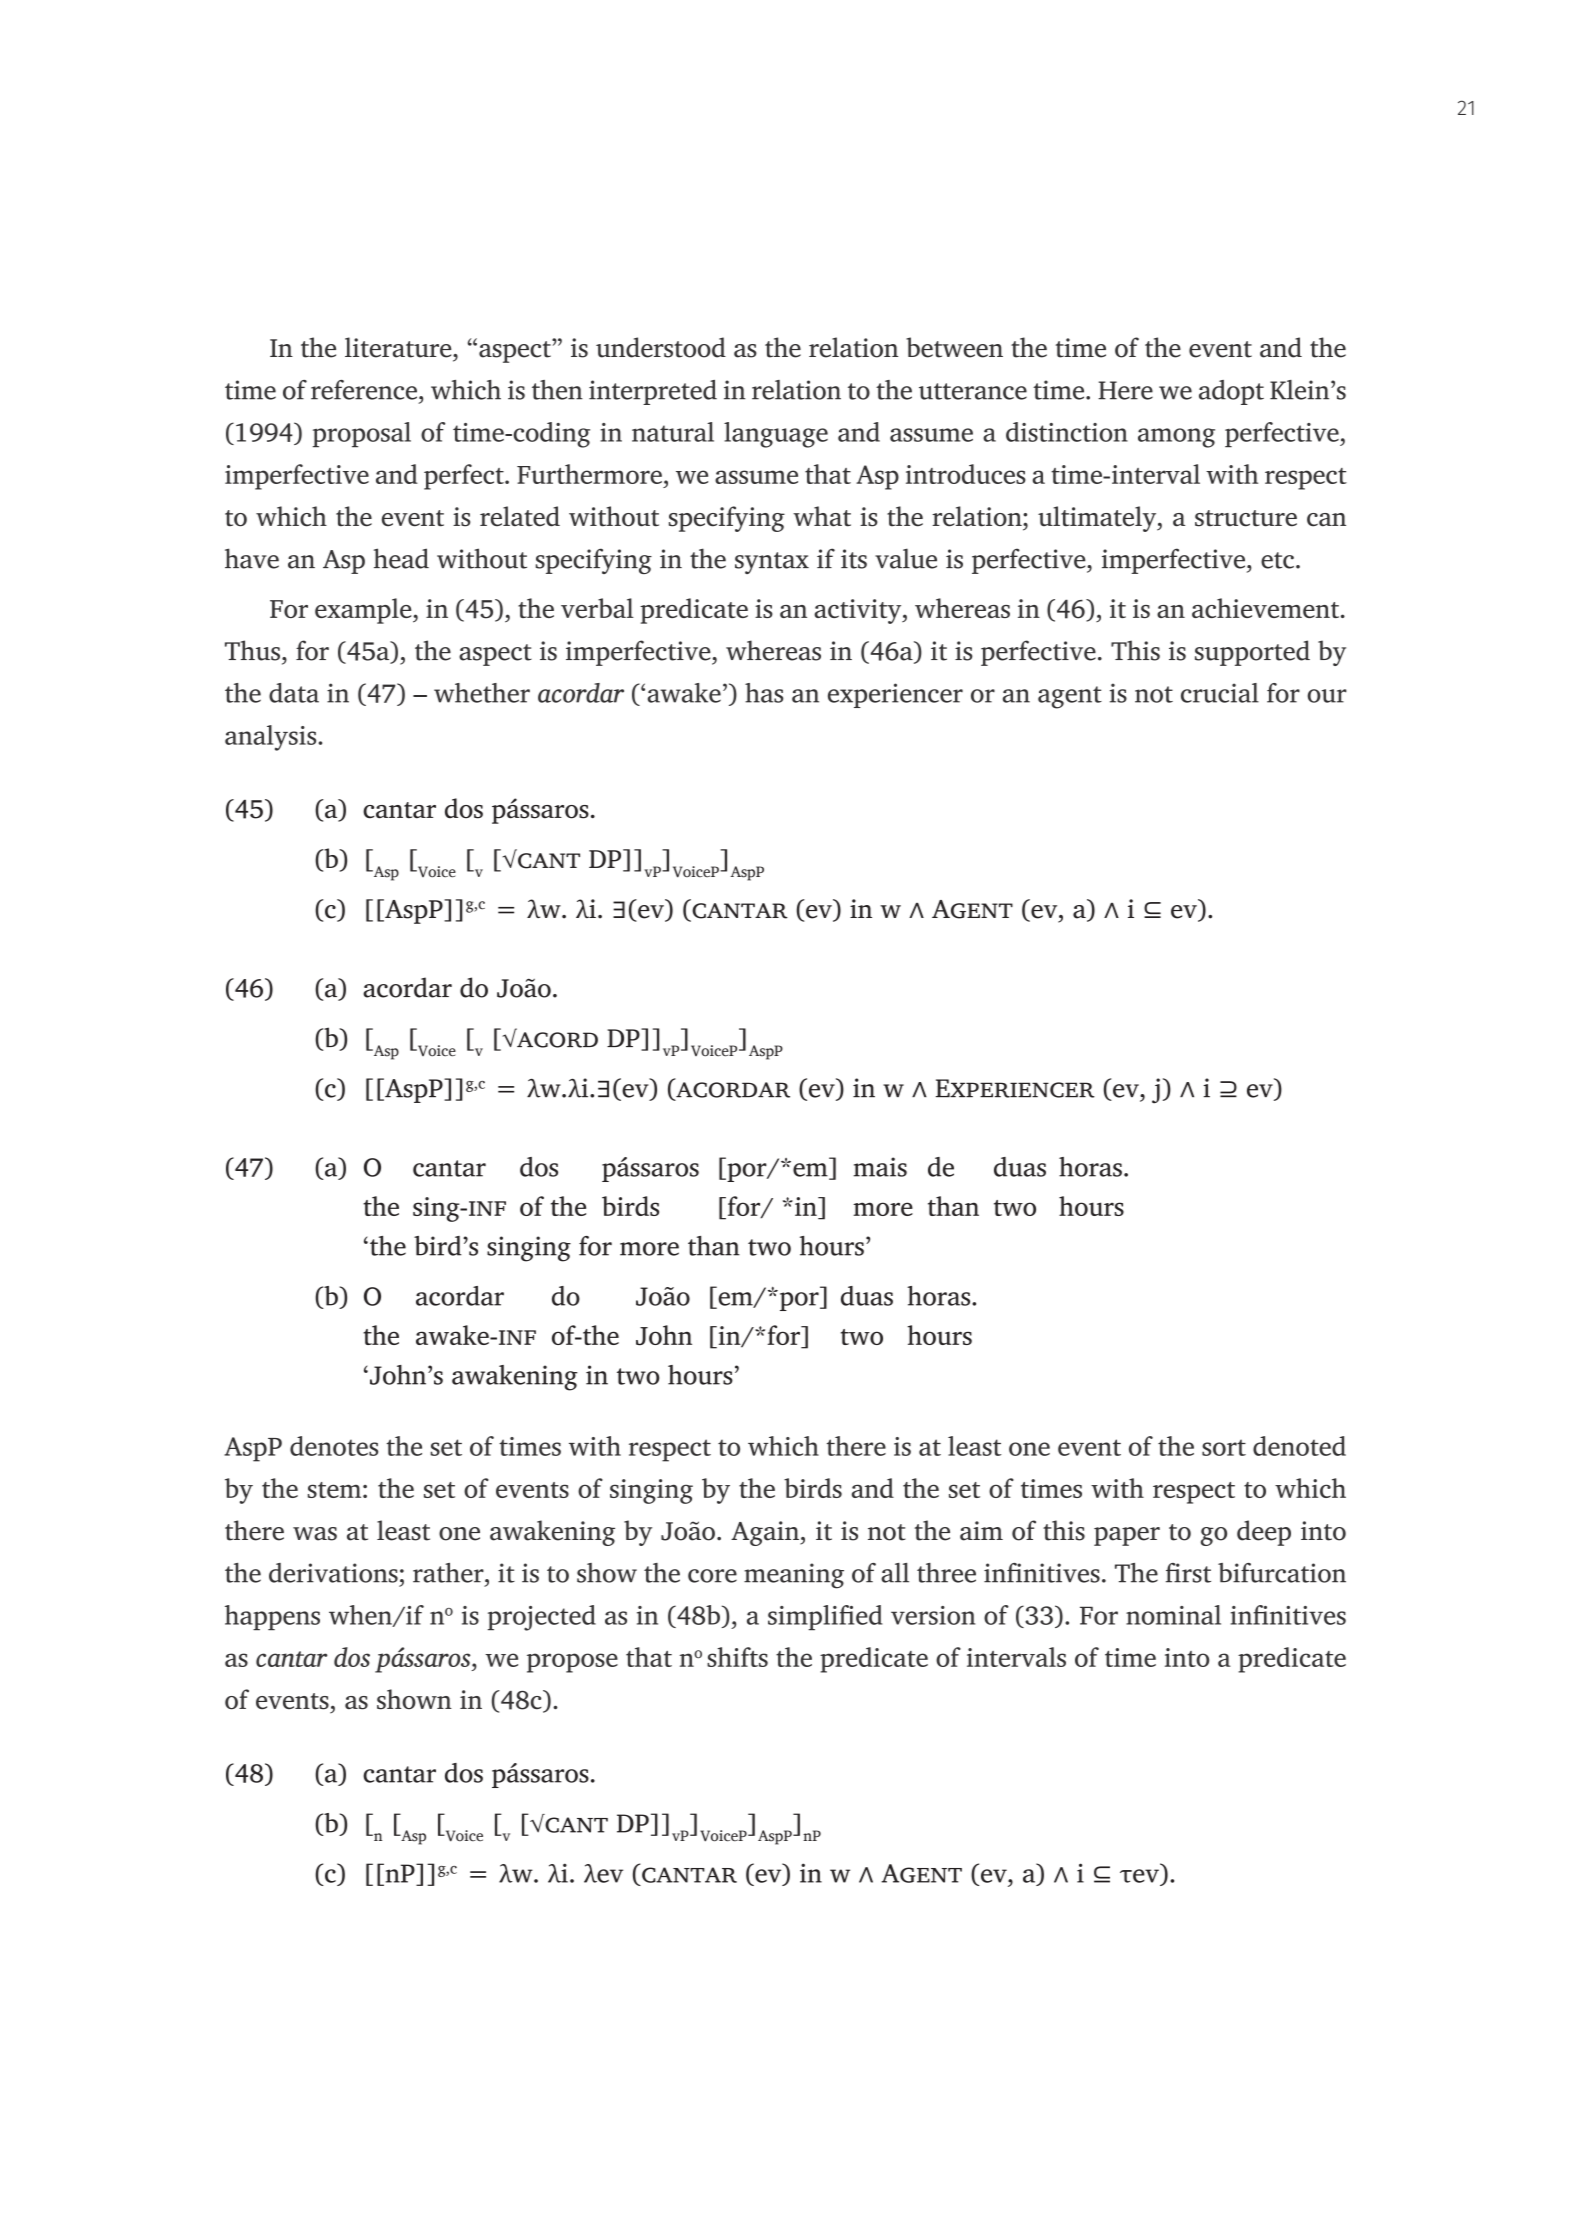 This page has height=2222, width=1571. Describe the element at coordinates (764, 693) in the page. I see `has` at that location.
